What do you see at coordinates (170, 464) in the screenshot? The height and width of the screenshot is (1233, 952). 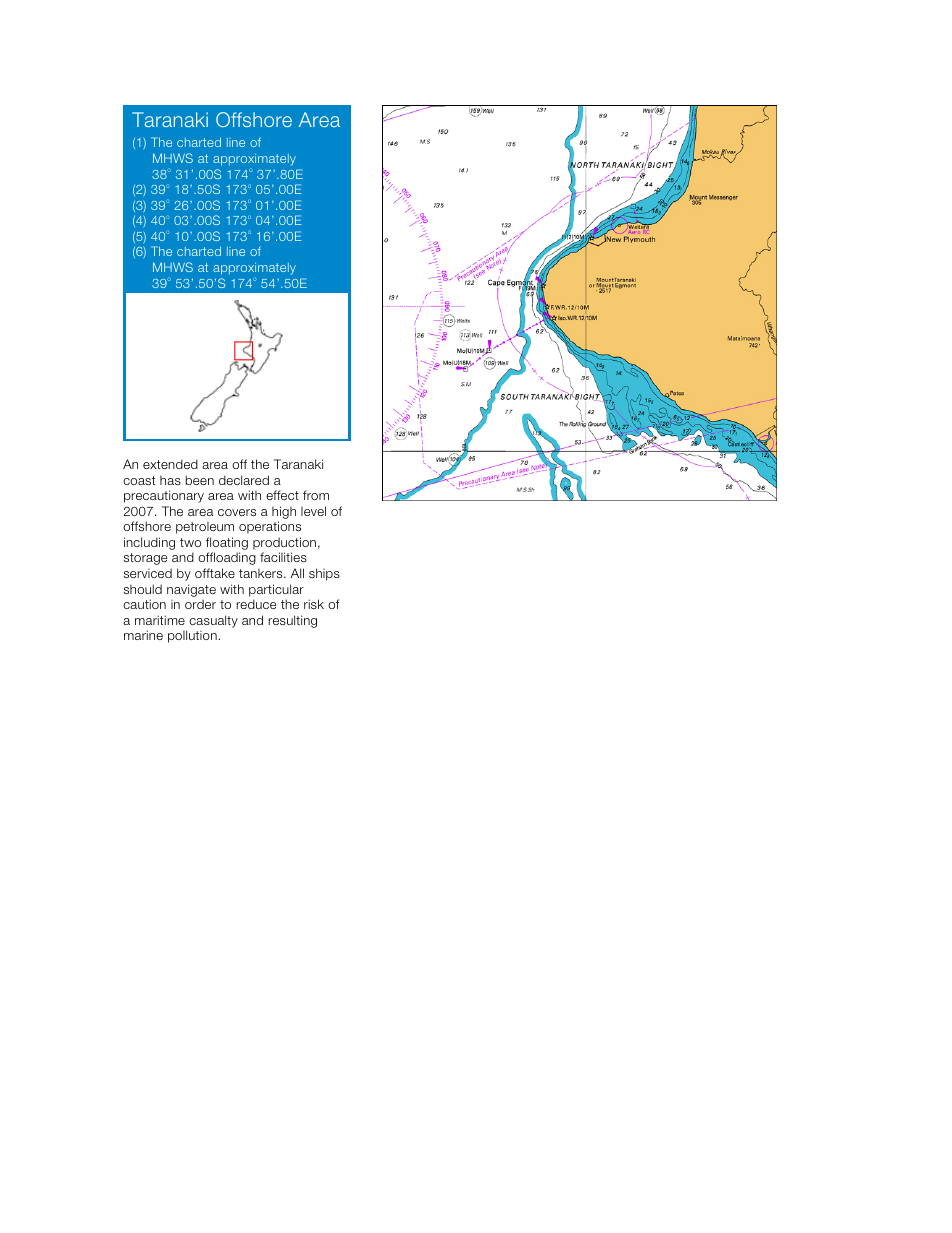 I see `extended` at bounding box center [170, 464].
